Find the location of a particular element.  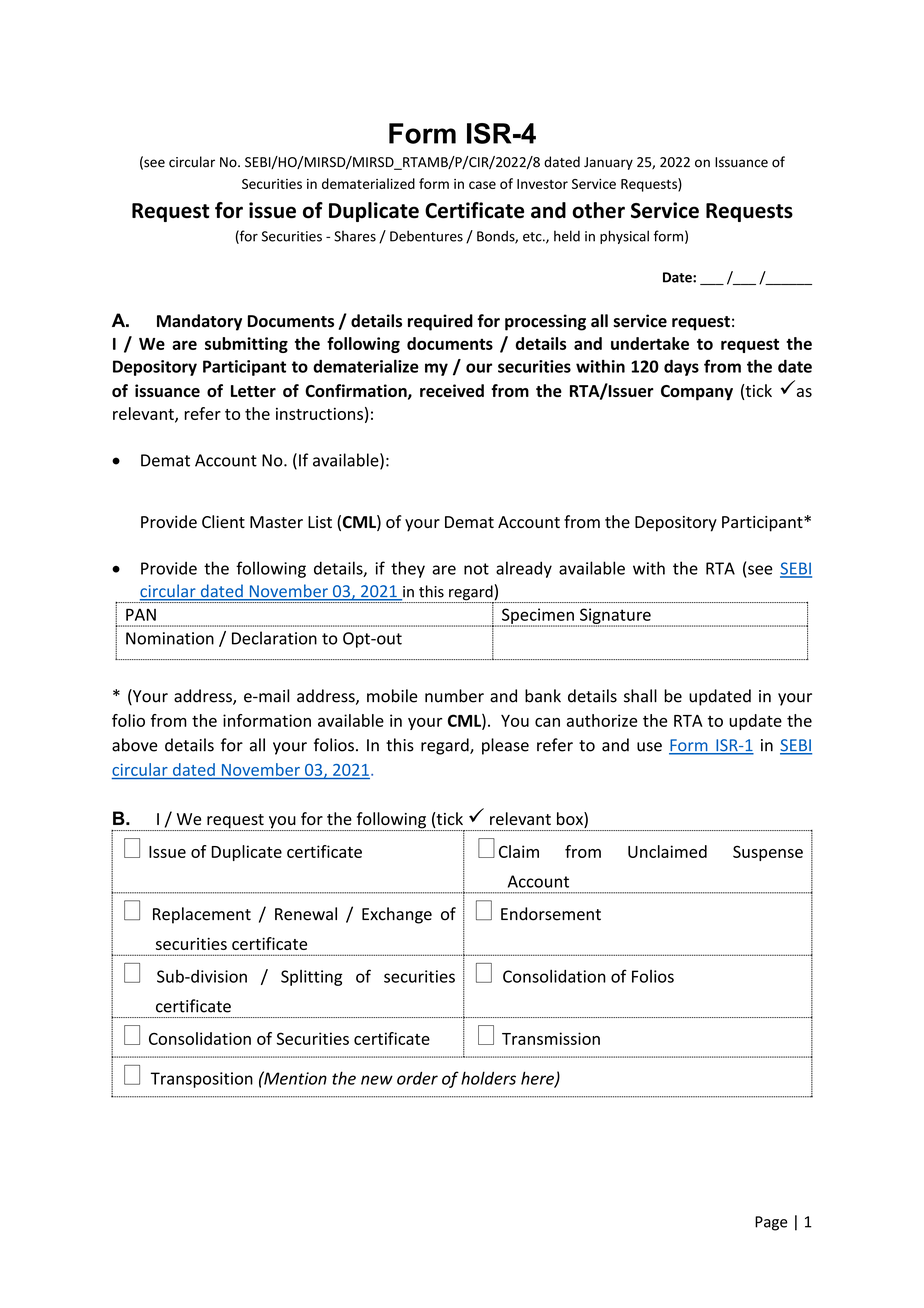

Page is located at coordinates (771, 1223).
